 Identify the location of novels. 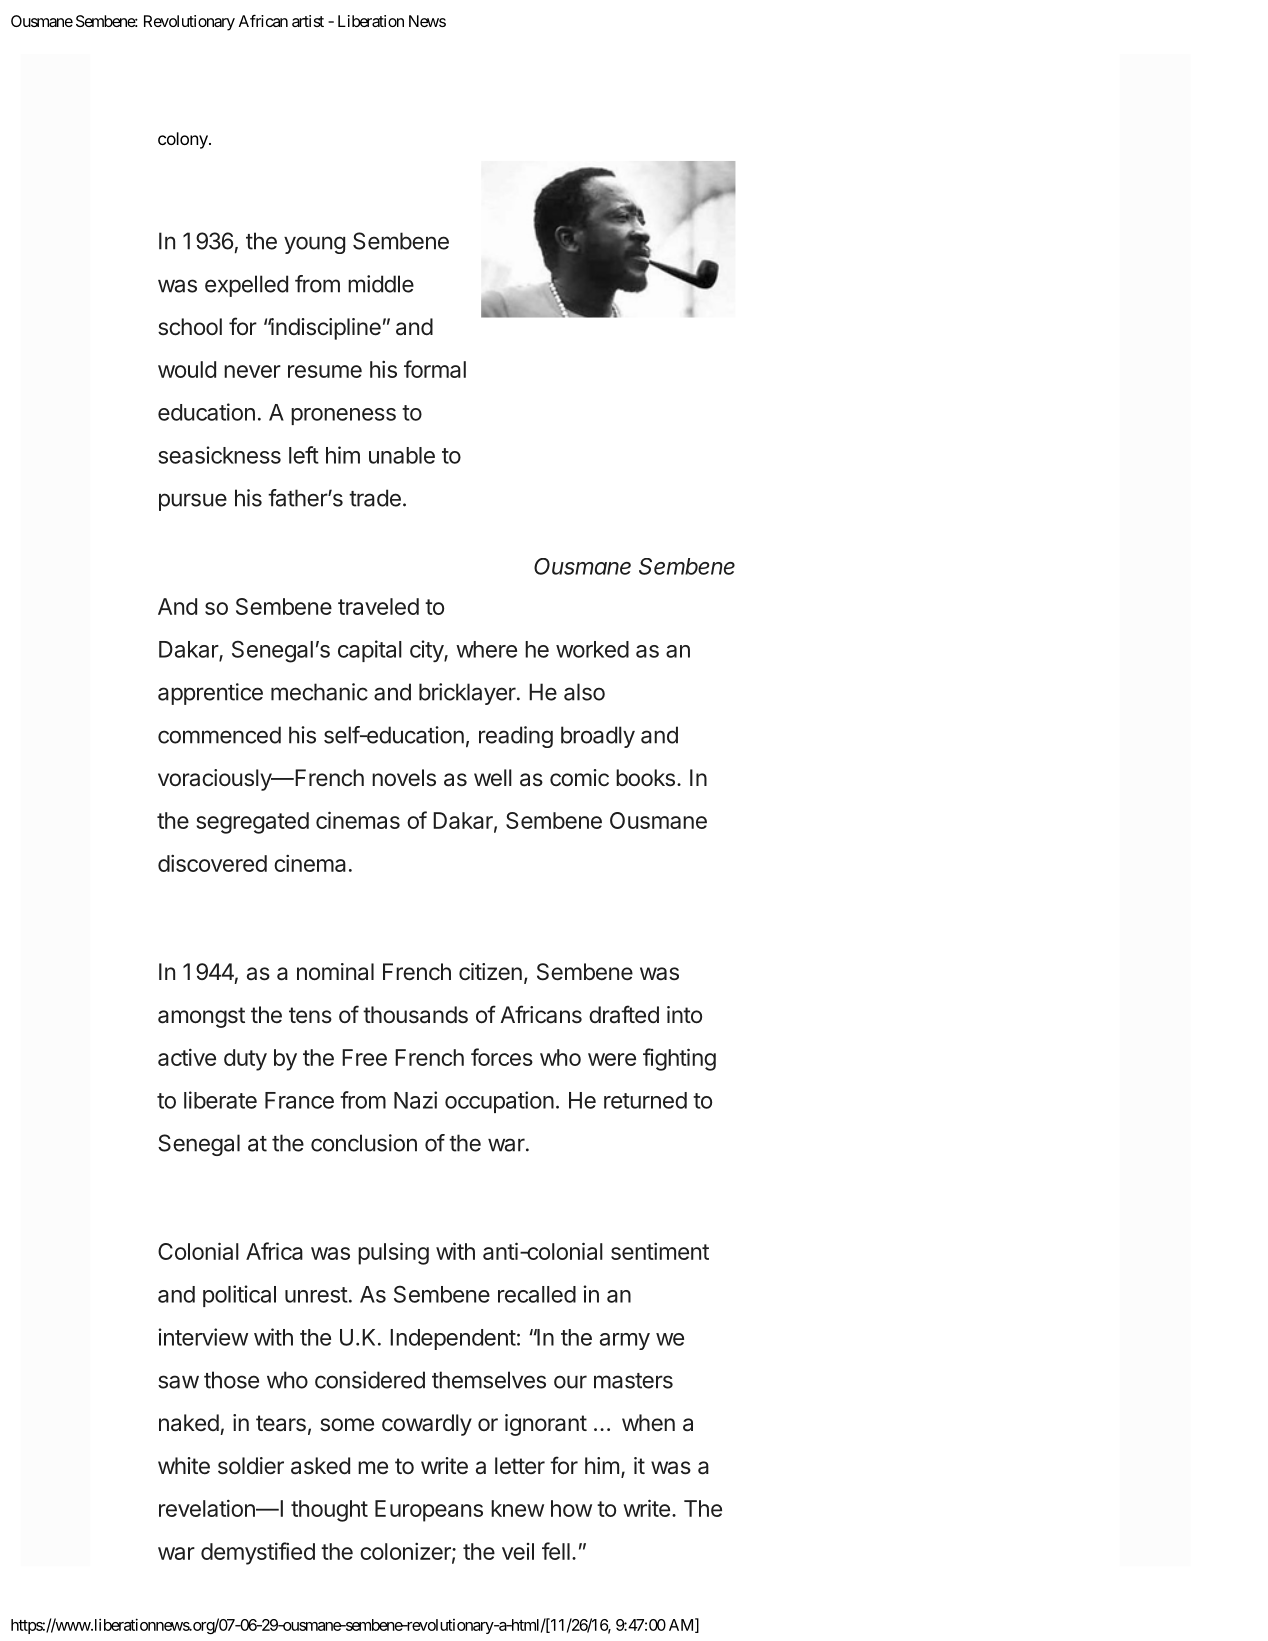
(404, 778).
